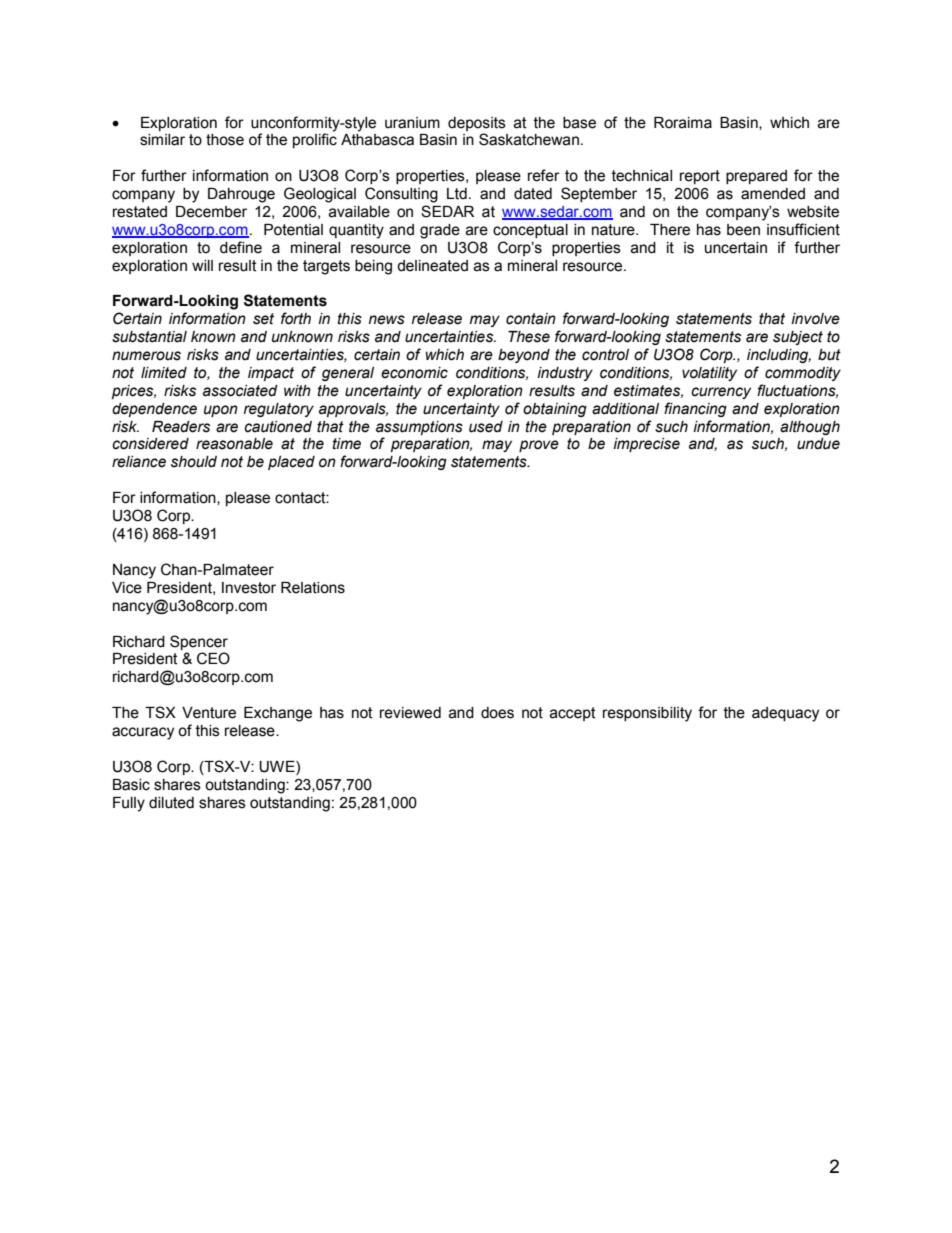  Describe the element at coordinates (785, 714) in the page. I see `adequacy` at that location.
